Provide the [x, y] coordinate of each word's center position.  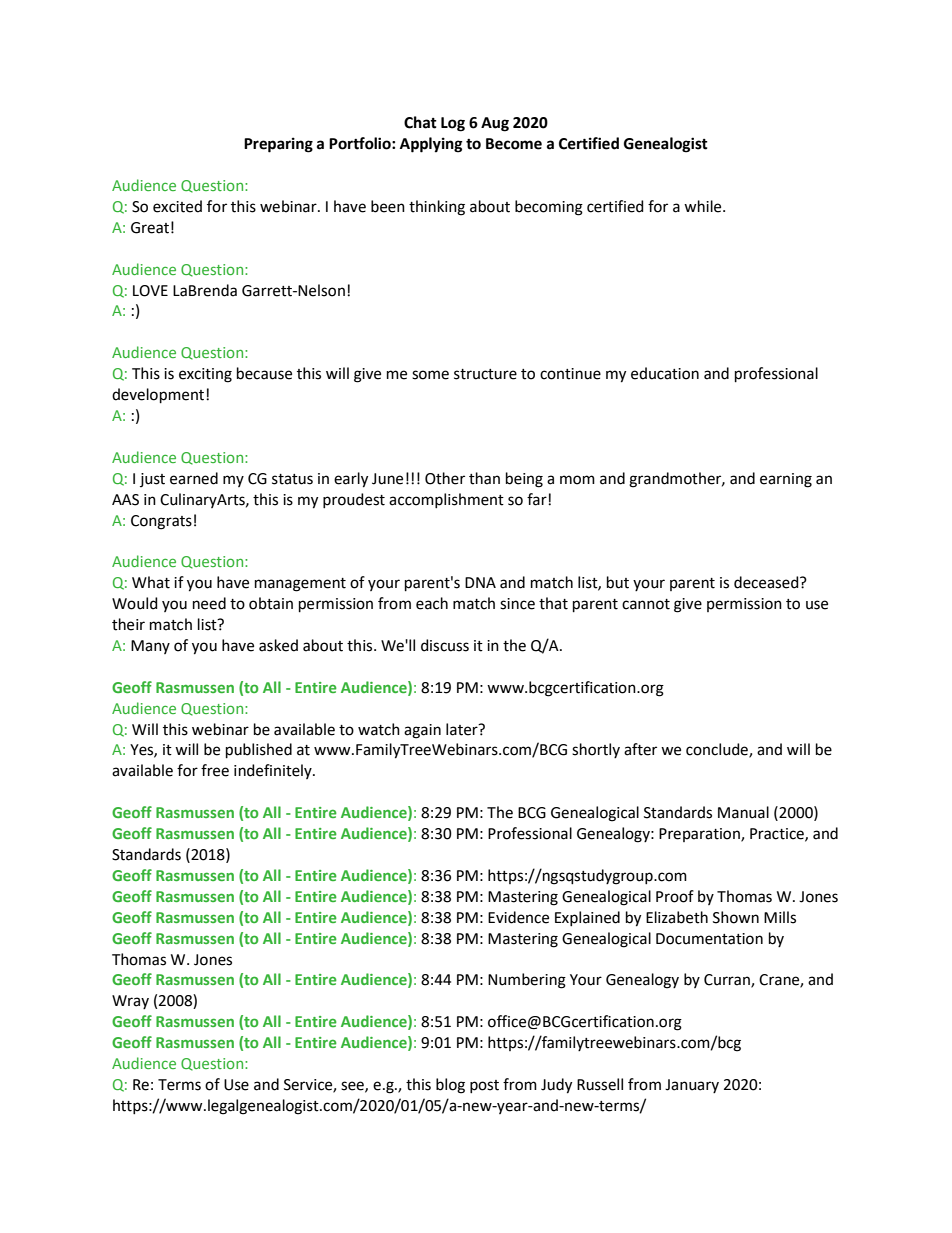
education [665, 373]
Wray [130, 1002]
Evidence [518, 917]
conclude [718, 750]
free [215, 770]
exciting [205, 375]
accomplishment [446, 500]
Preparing [278, 145]
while [704, 206]
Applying [431, 145]
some [430, 375]
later [463, 729]
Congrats [161, 522]
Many [150, 647]
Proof [675, 896]
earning [786, 480]
